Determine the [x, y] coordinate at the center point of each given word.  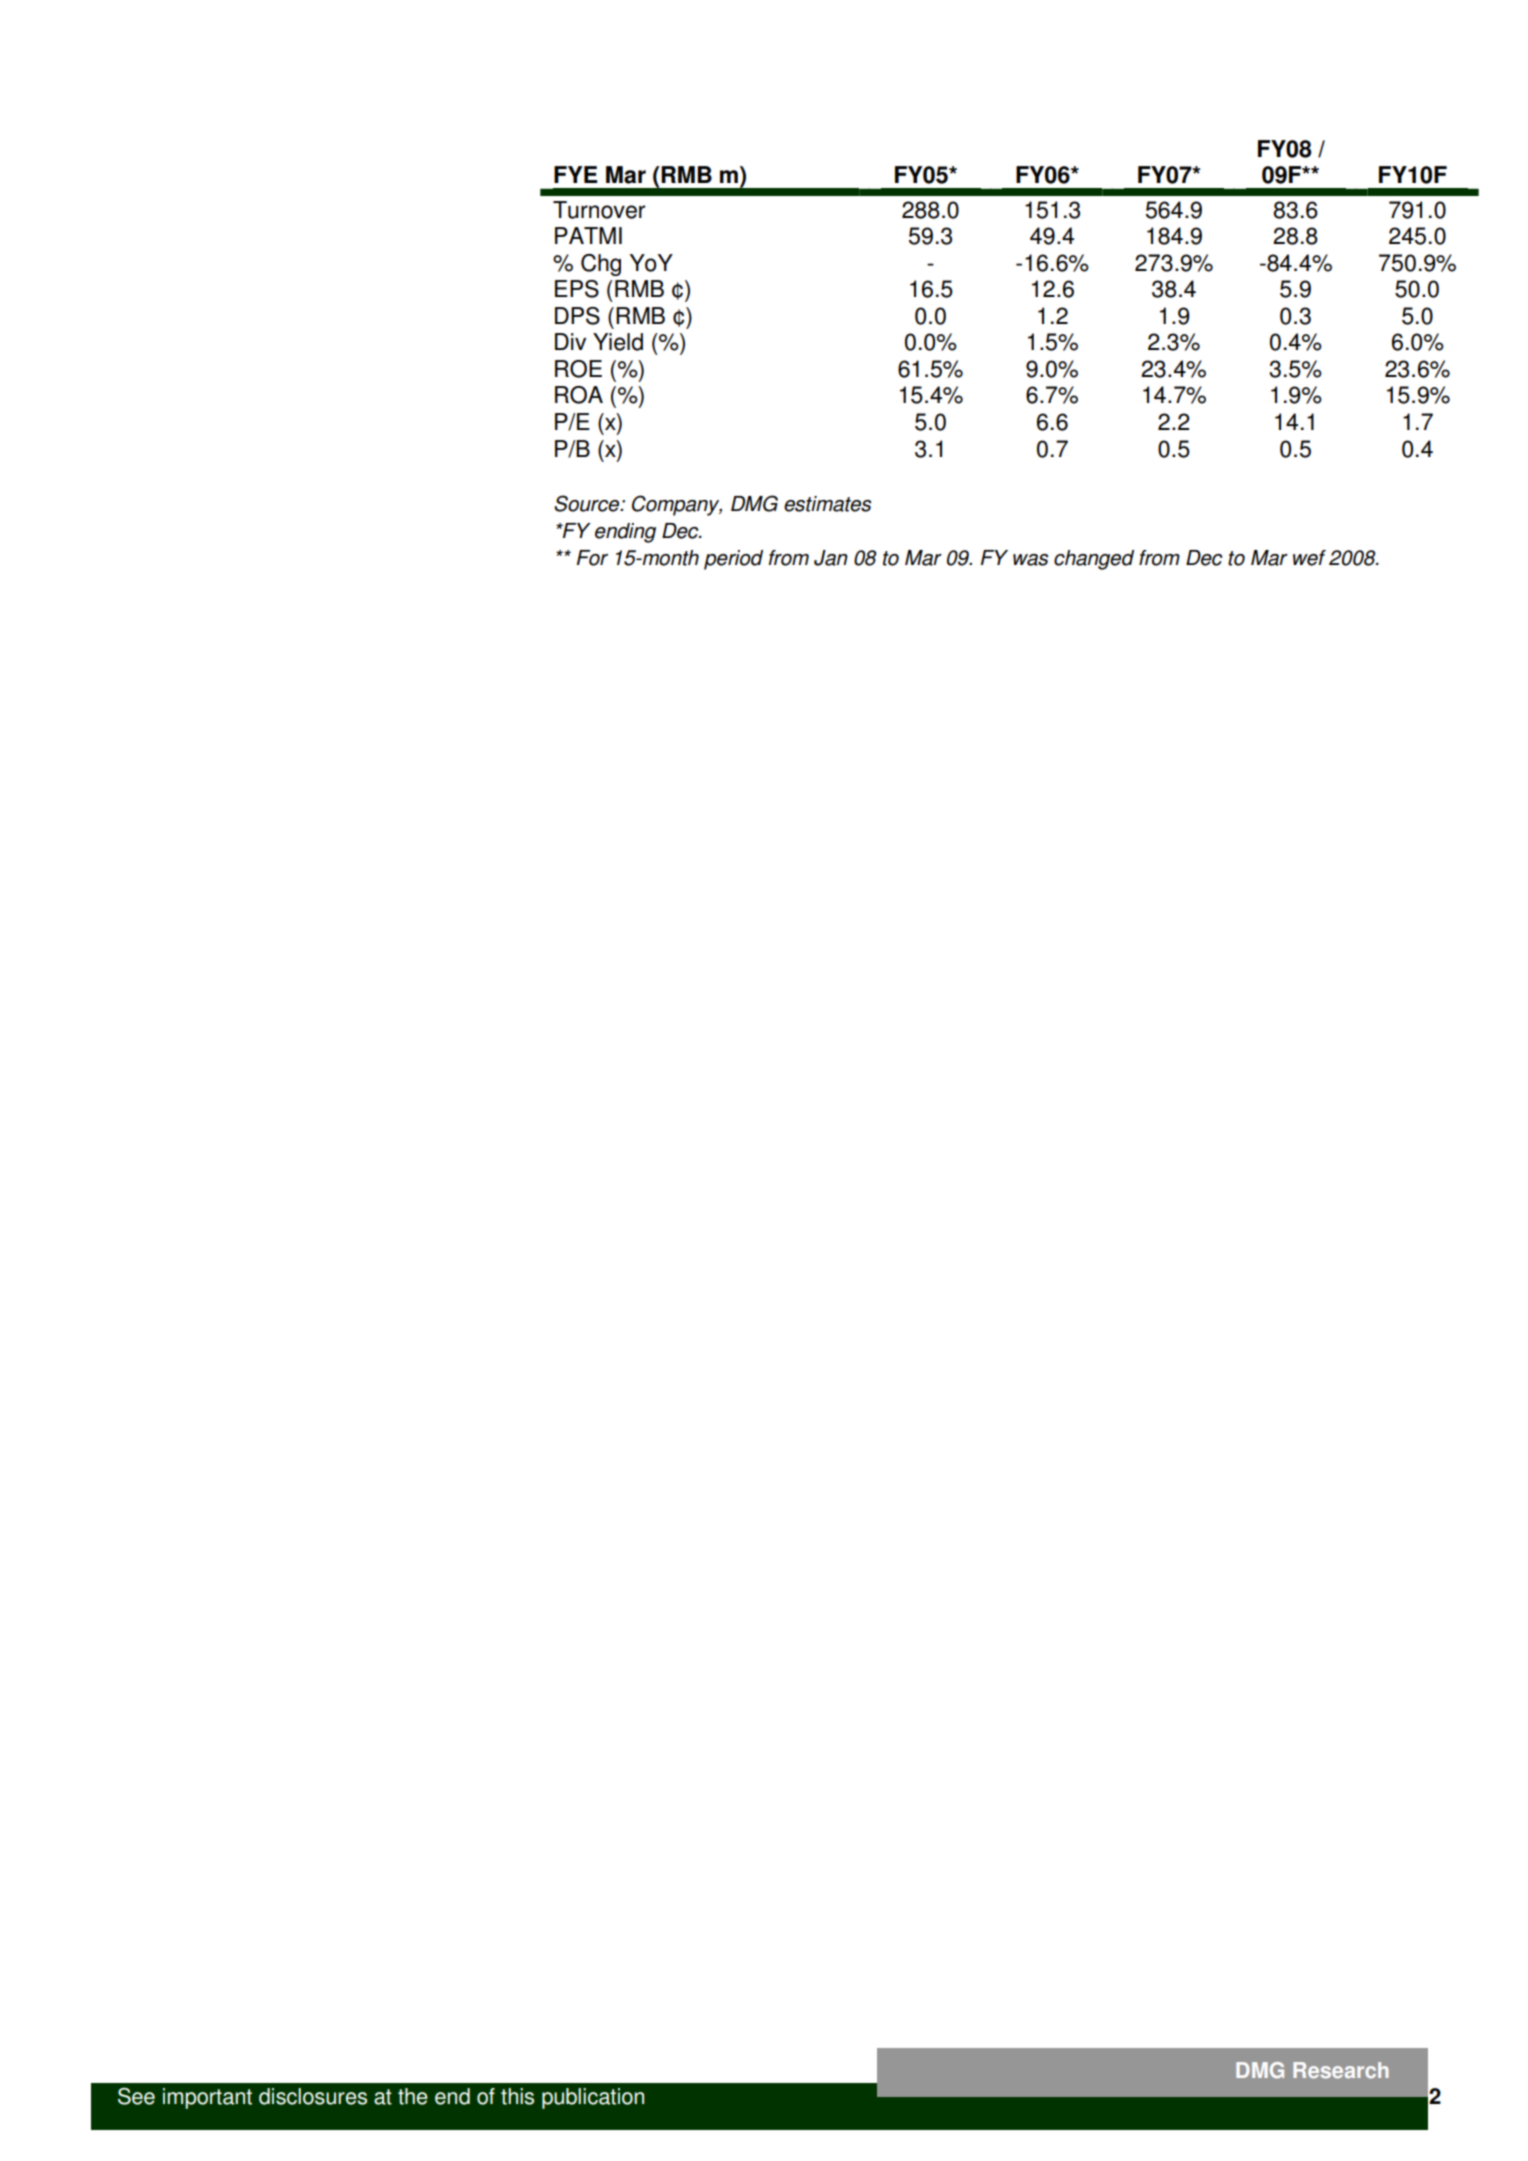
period [733, 560]
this [517, 2096]
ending [625, 533]
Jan [831, 558]
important [207, 2098]
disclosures [313, 2096]
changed [1094, 560]
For [592, 558]
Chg [601, 265]
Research [1341, 2070]
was [1030, 560]
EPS [577, 289]
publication [593, 2098]
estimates [827, 504]
